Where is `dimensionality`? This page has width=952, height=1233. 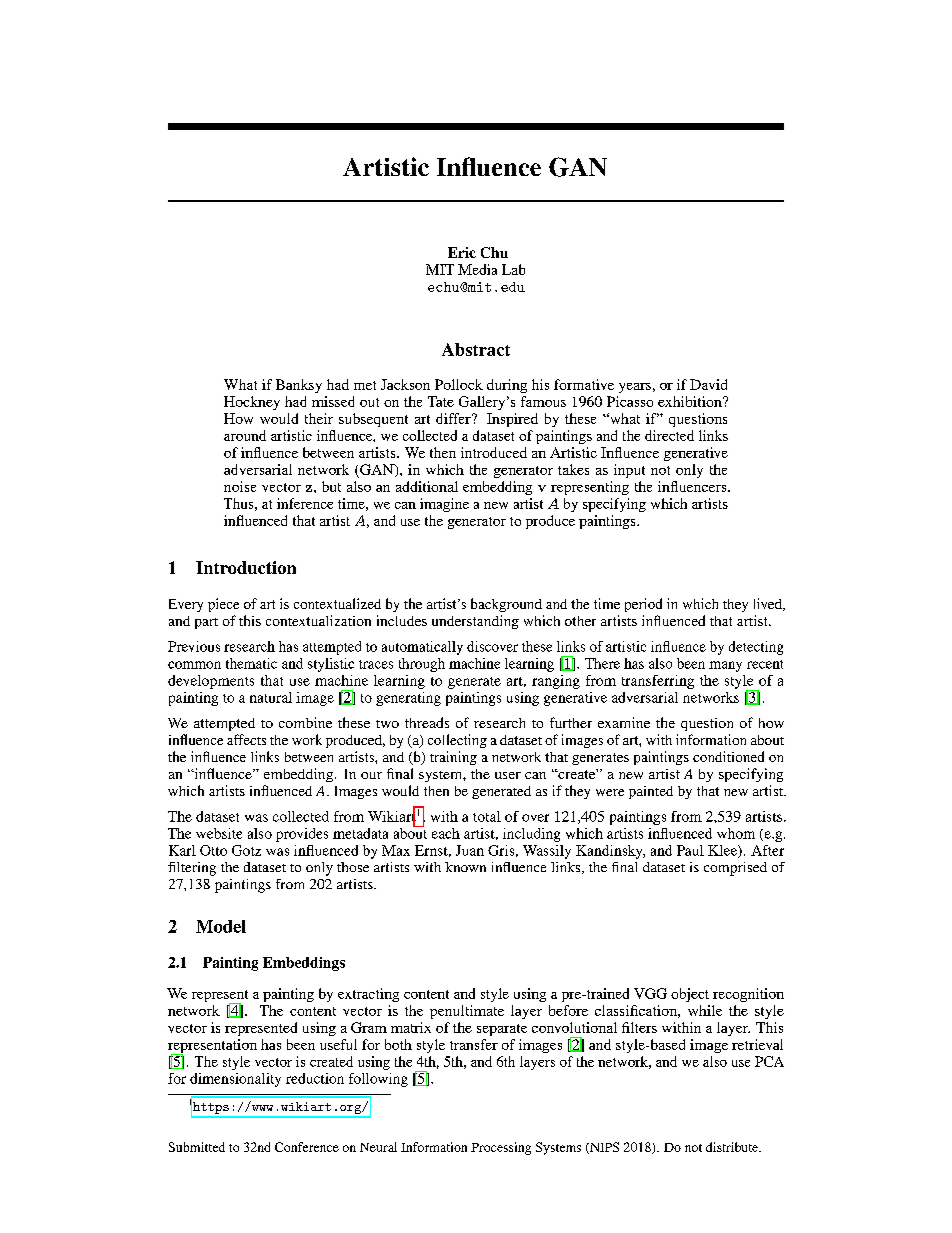 dimensionality is located at coordinates (235, 1080).
